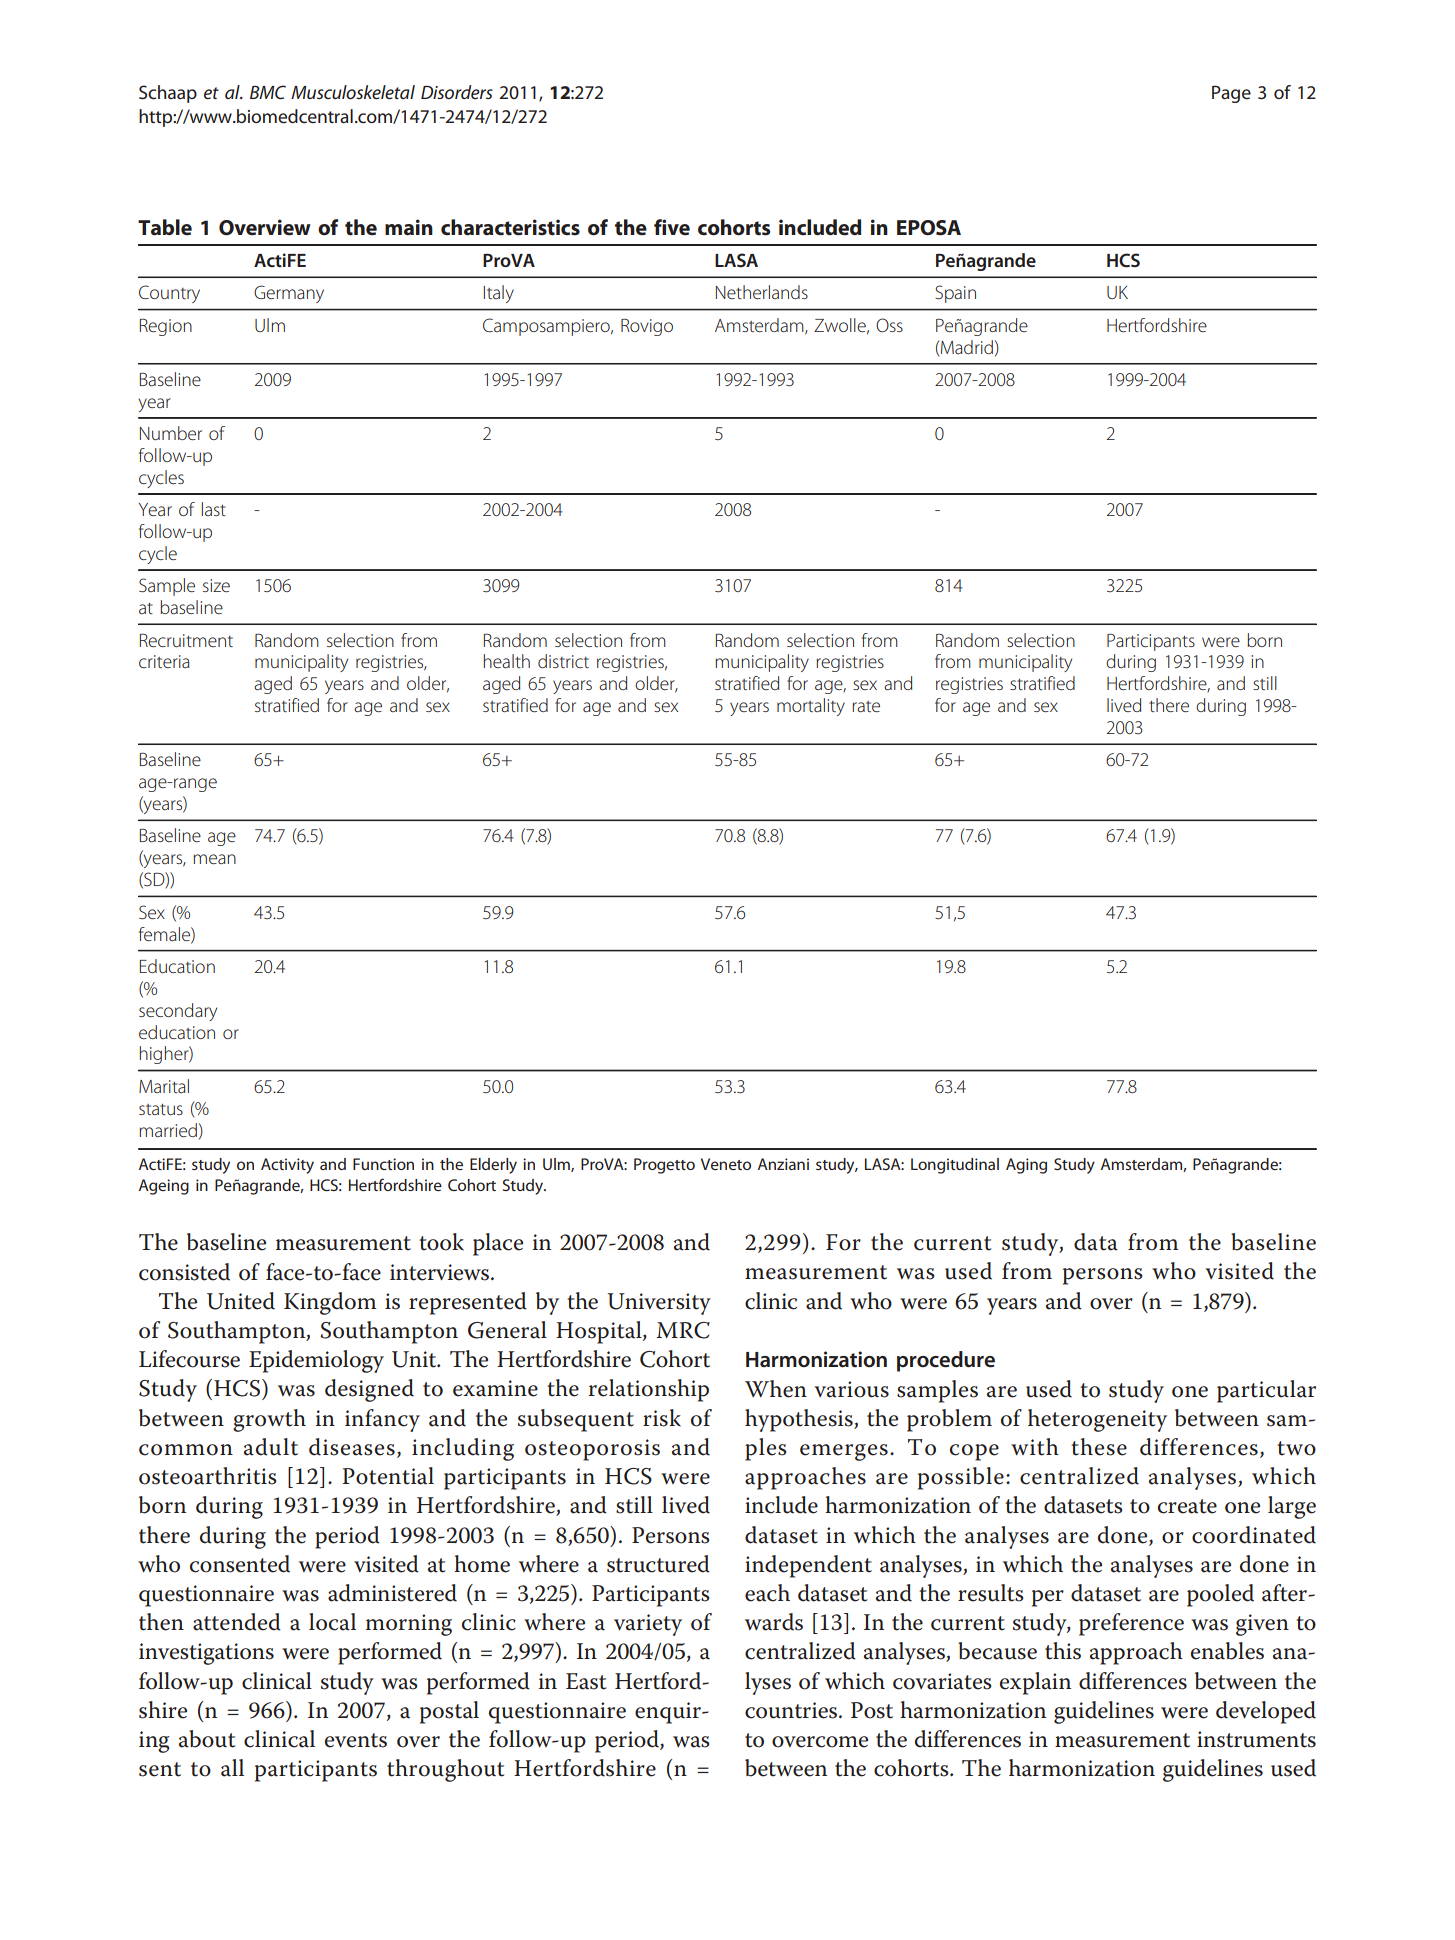  I want to click on rate, so click(866, 706).
